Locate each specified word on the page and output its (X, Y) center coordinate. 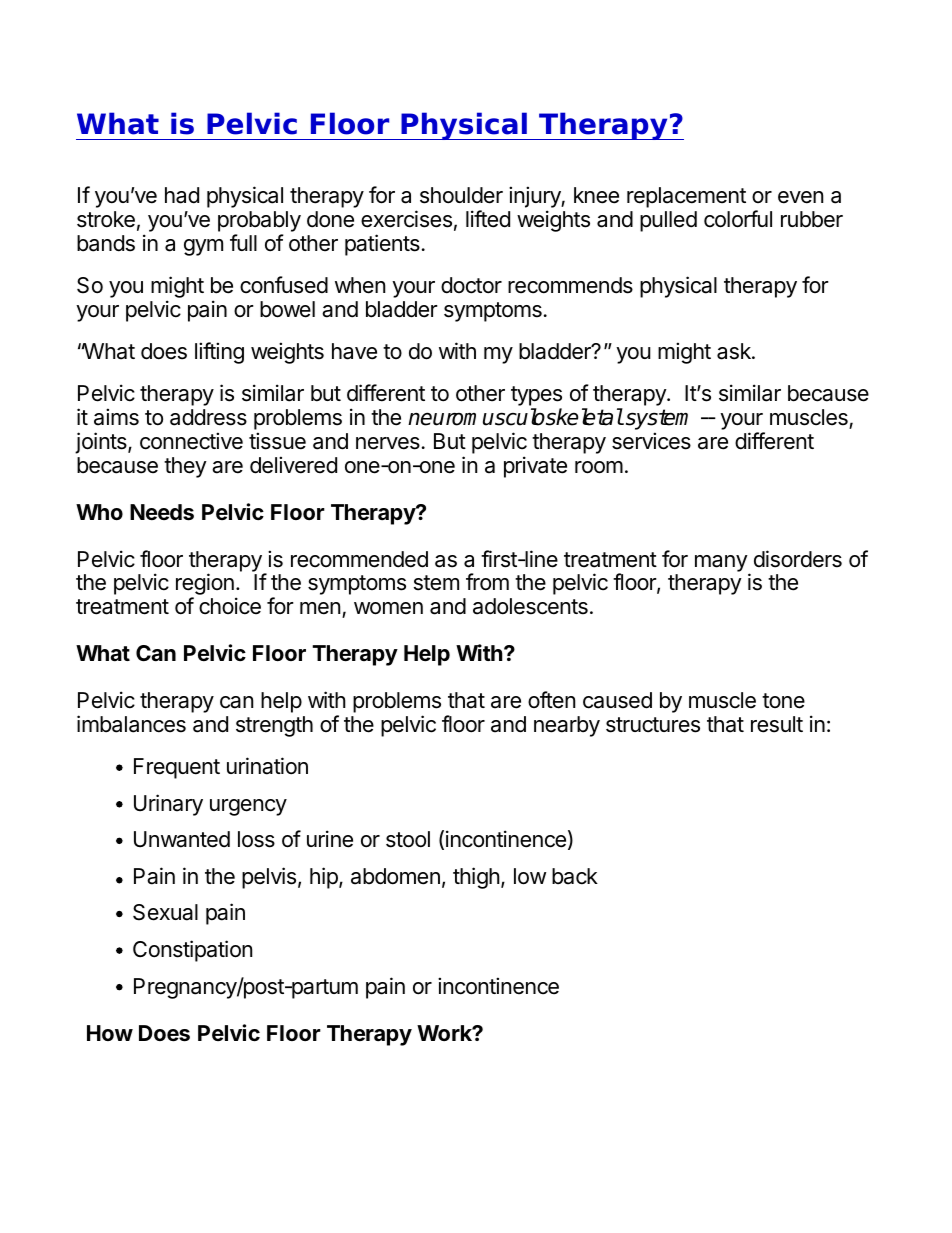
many (721, 563)
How (110, 1033)
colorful (738, 219)
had (182, 195)
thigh (476, 878)
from (487, 582)
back (575, 876)
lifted (488, 219)
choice (230, 606)
